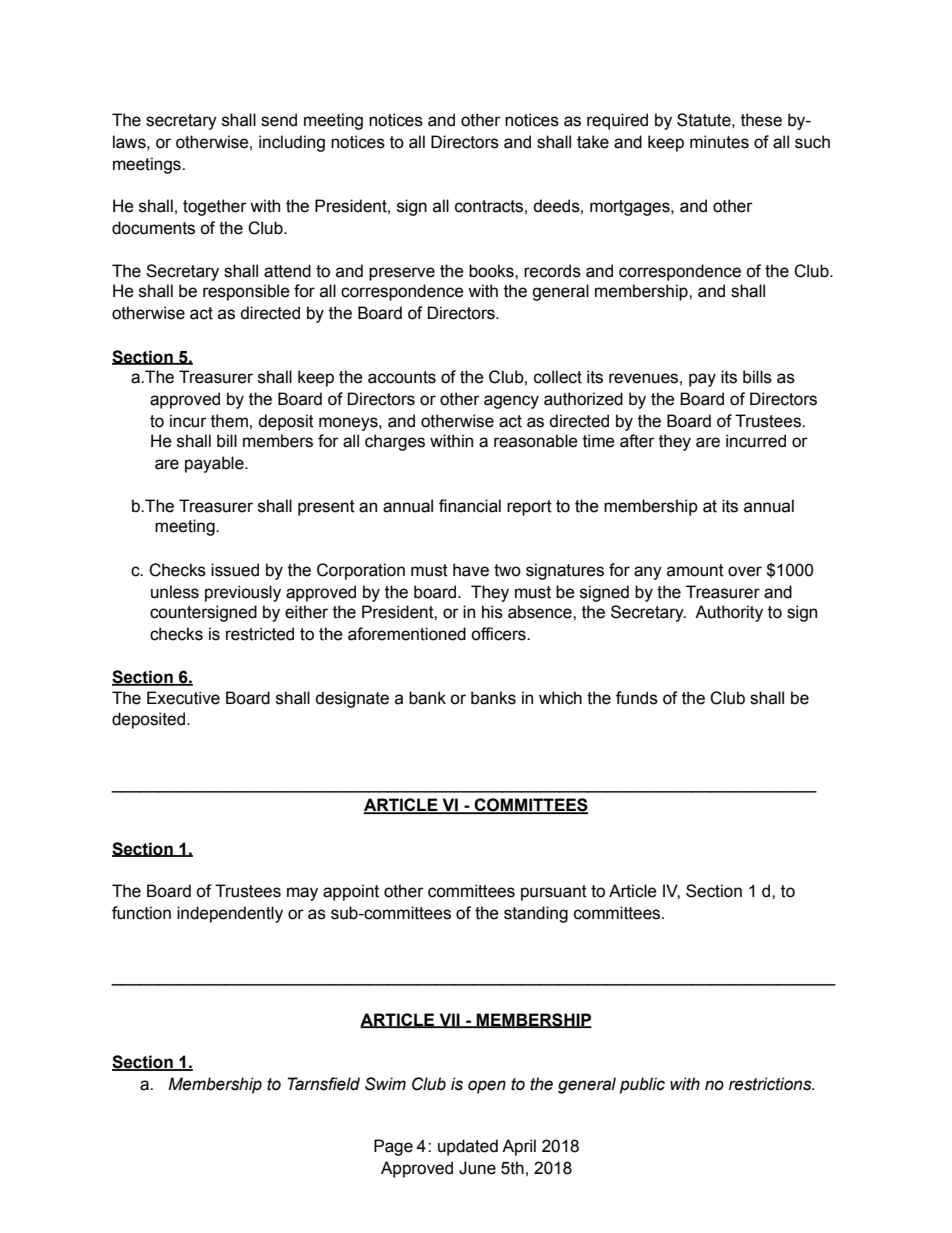 The height and width of the screenshot is (1233, 952). What do you see at coordinates (637, 441) in the screenshot?
I see `after` at bounding box center [637, 441].
